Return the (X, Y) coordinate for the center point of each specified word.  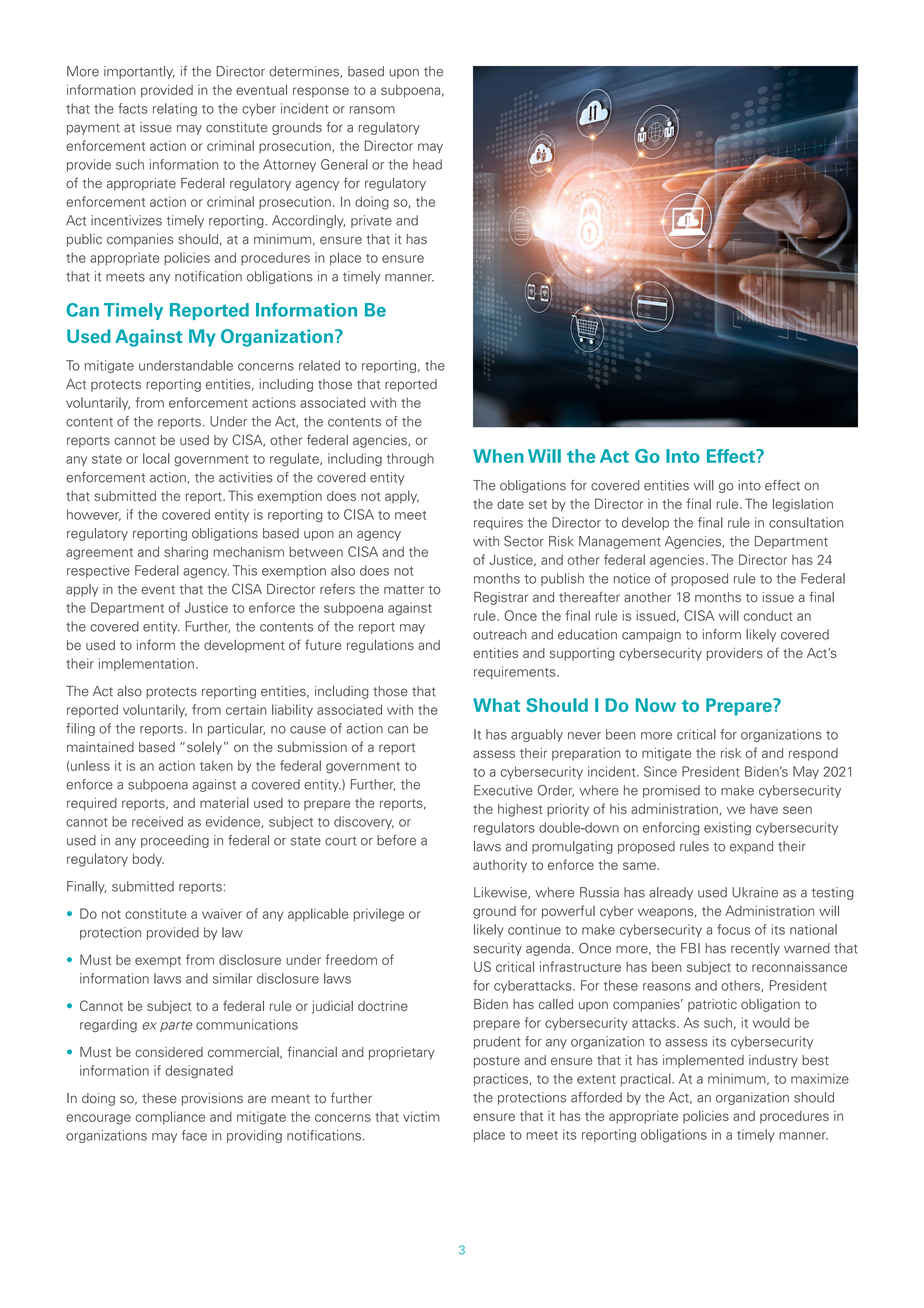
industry (773, 1061)
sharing (186, 553)
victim (421, 1116)
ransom (372, 110)
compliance (170, 1117)
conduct (768, 615)
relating (175, 109)
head (427, 164)
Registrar (501, 598)
